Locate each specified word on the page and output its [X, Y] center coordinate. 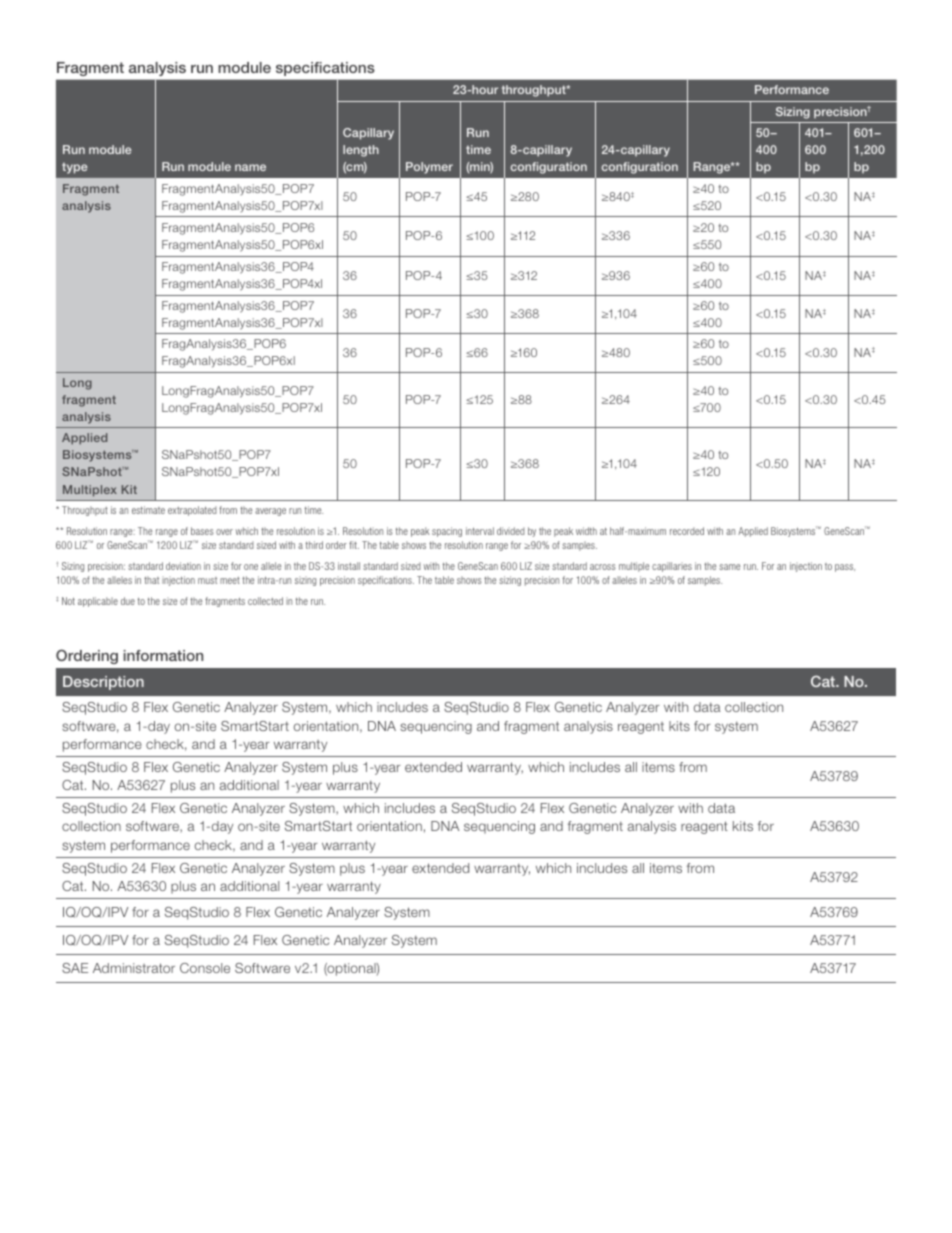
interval [480, 531]
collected [265, 601]
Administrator [134, 968]
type [74, 168]
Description [103, 683]
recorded [687, 531]
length [361, 151]
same [729, 567]
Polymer [429, 168]
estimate [148, 510]
